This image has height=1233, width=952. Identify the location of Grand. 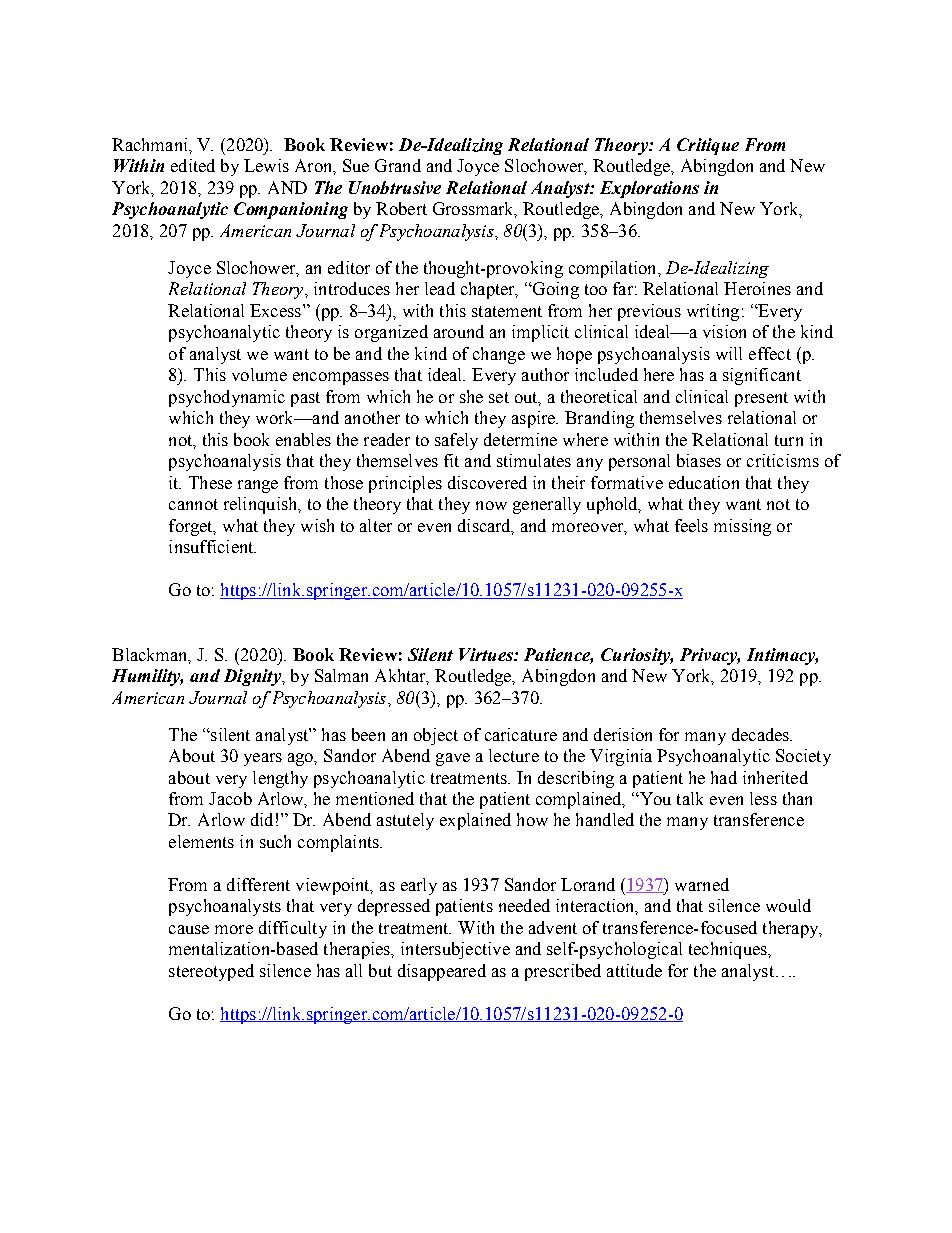
(398, 165).
